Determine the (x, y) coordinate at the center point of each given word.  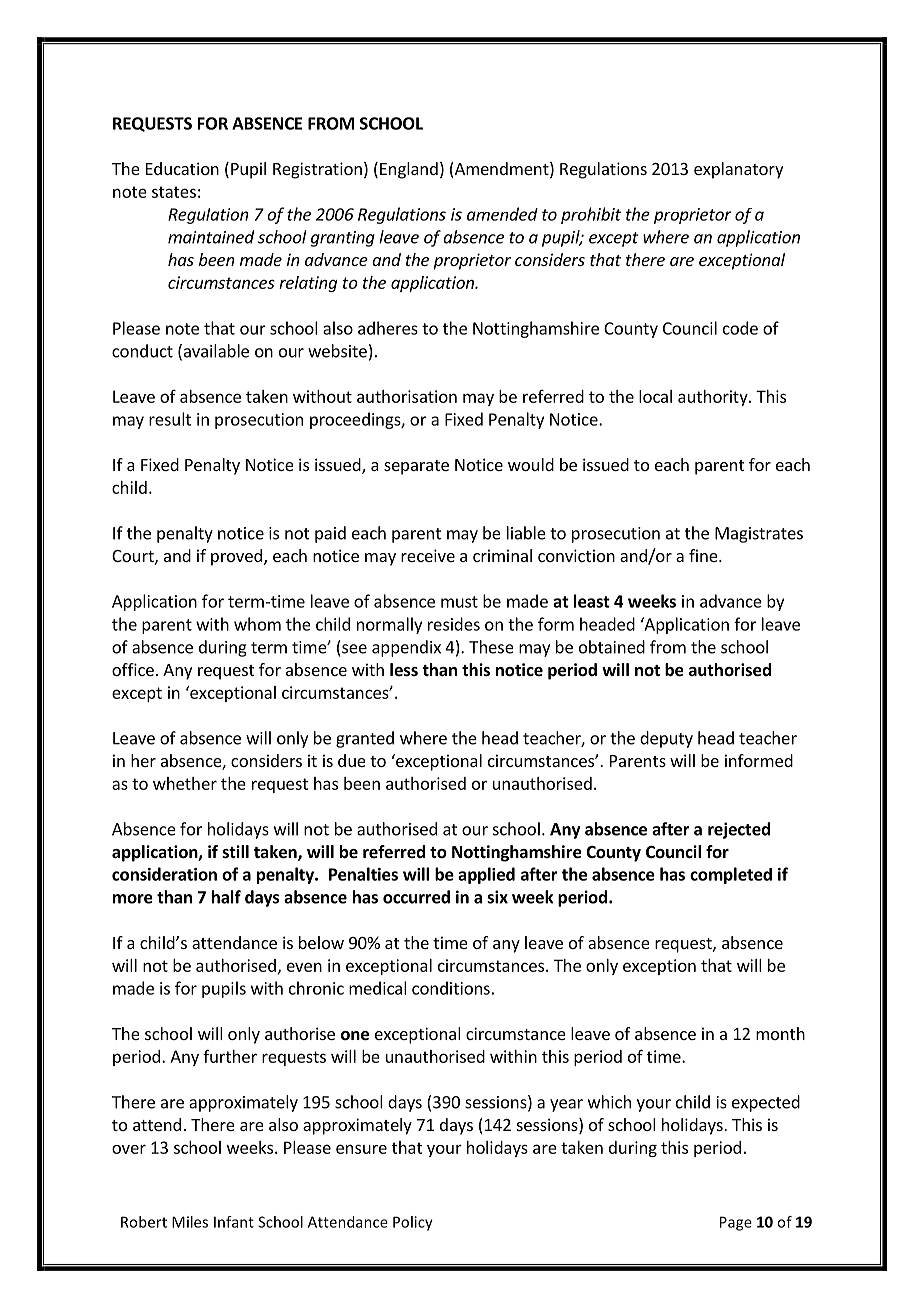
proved (236, 557)
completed (731, 875)
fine (704, 555)
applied (486, 875)
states (174, 192)
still (235, 852)
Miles (190, 1222)
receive (428, 555)
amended (502, 214)
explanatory (738, 170)
